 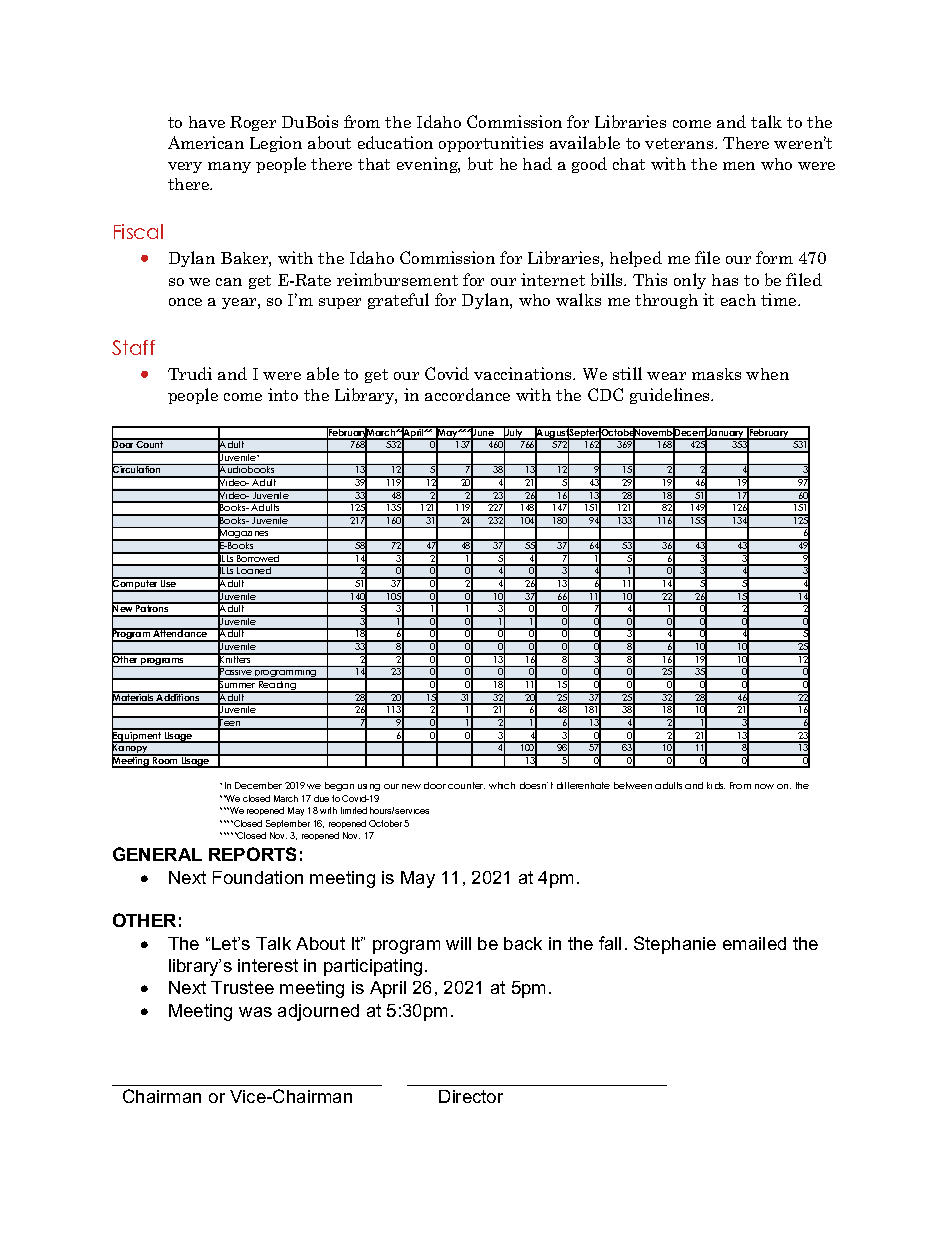 I want to click on Director, so click(x=471, y=1096).
